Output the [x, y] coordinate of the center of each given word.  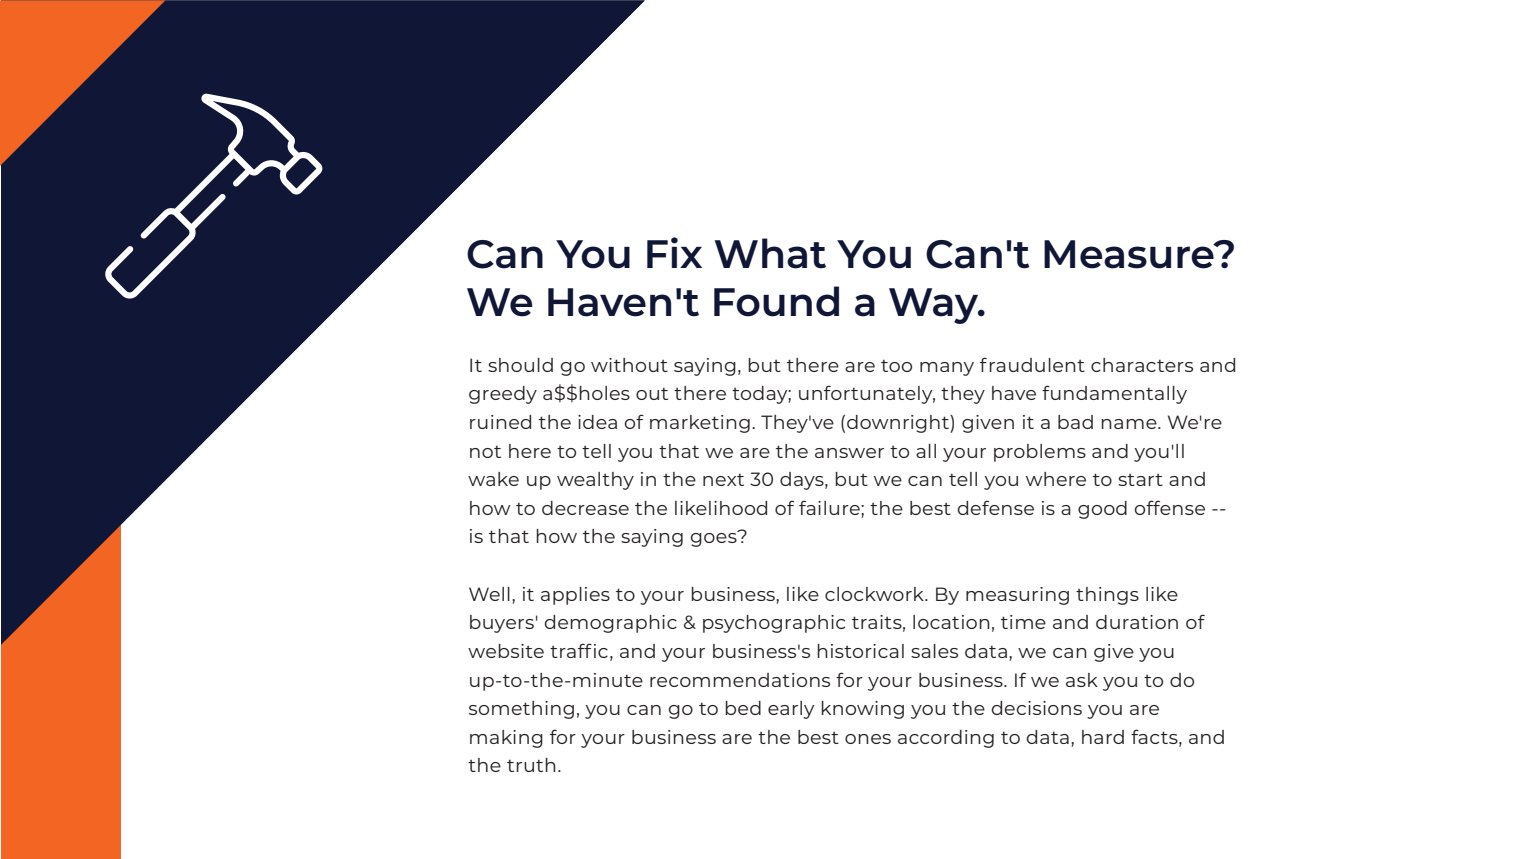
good [1102, 510]
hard [1103, 737]
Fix [674, 252]
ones [868, 739]
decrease [585, 508]
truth [531, 765]
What [770, 253]
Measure [1130, 254]
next [723, 480]
